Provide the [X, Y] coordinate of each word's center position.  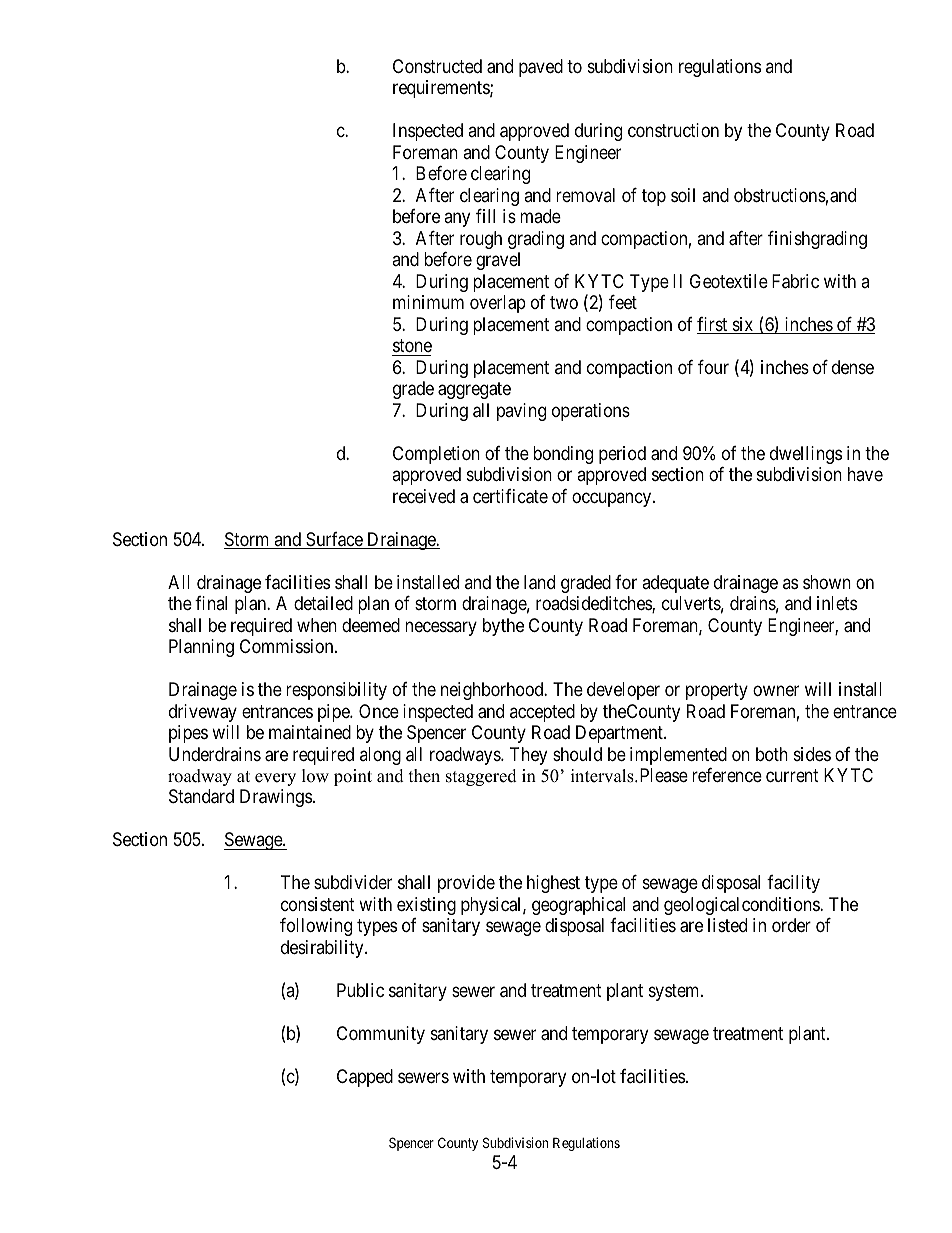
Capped [365, 1078]
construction [673, 130]
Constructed [437, 66]
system [675, 992]
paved [541, 68]
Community [381, 1035]
